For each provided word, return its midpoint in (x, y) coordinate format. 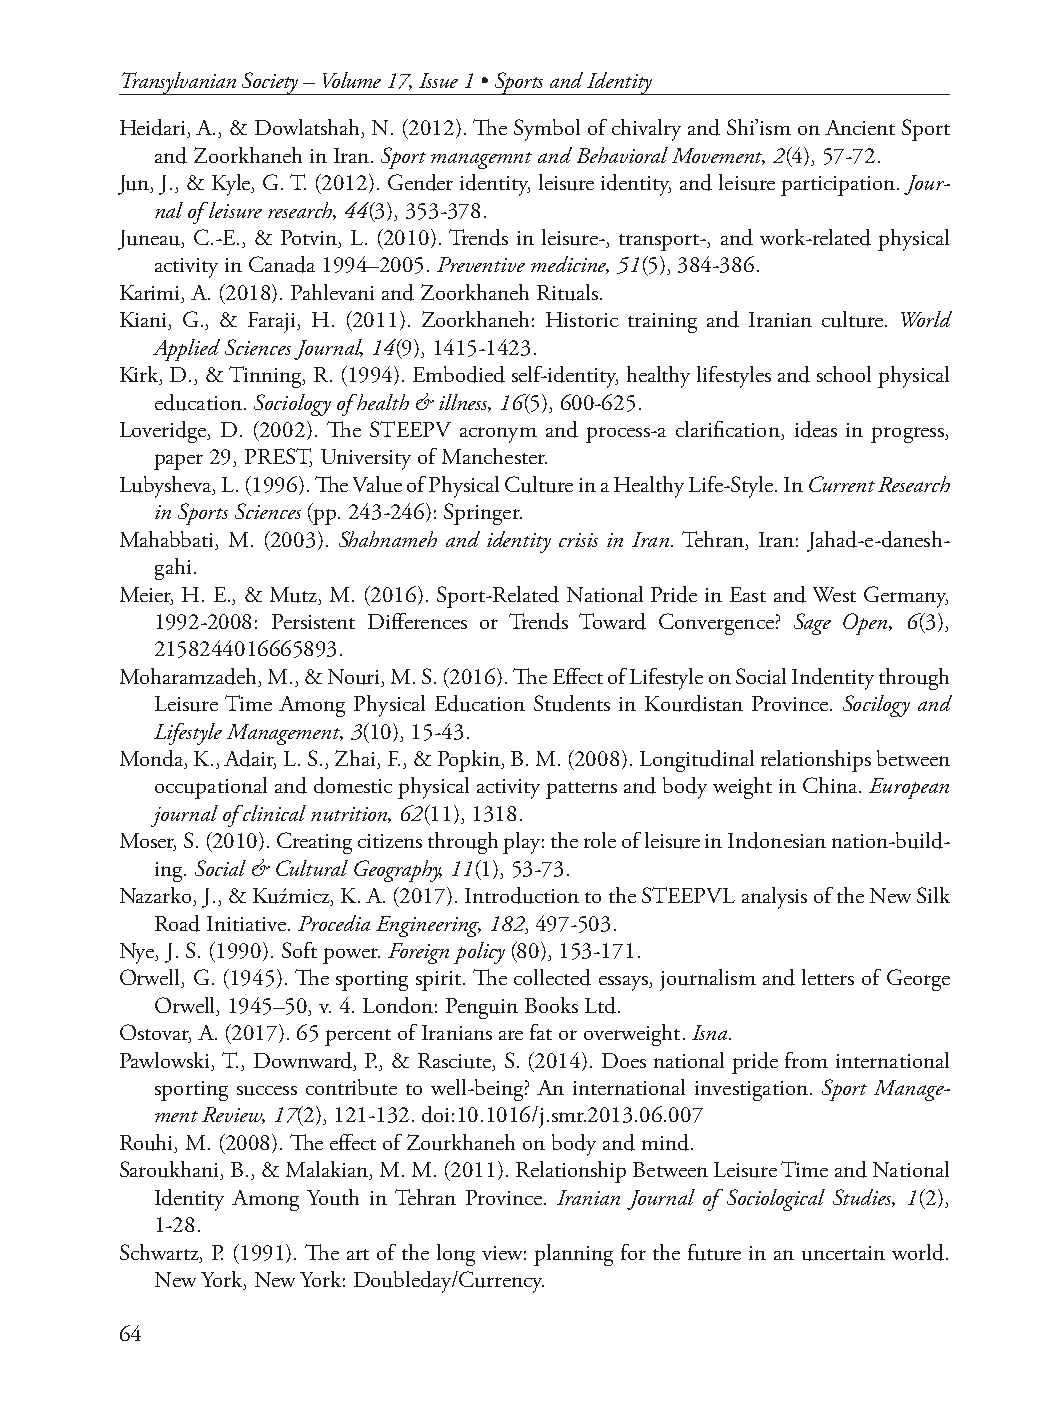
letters (828, 977)
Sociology (292, 405)
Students (572, 703)
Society (270, 83)
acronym (498, 435)
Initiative (248, 923)
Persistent (313, 621)
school (844, 374)
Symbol (547, 130)
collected (552, 977)
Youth (333, 1197)
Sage (812, 624)
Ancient (860, 127)
